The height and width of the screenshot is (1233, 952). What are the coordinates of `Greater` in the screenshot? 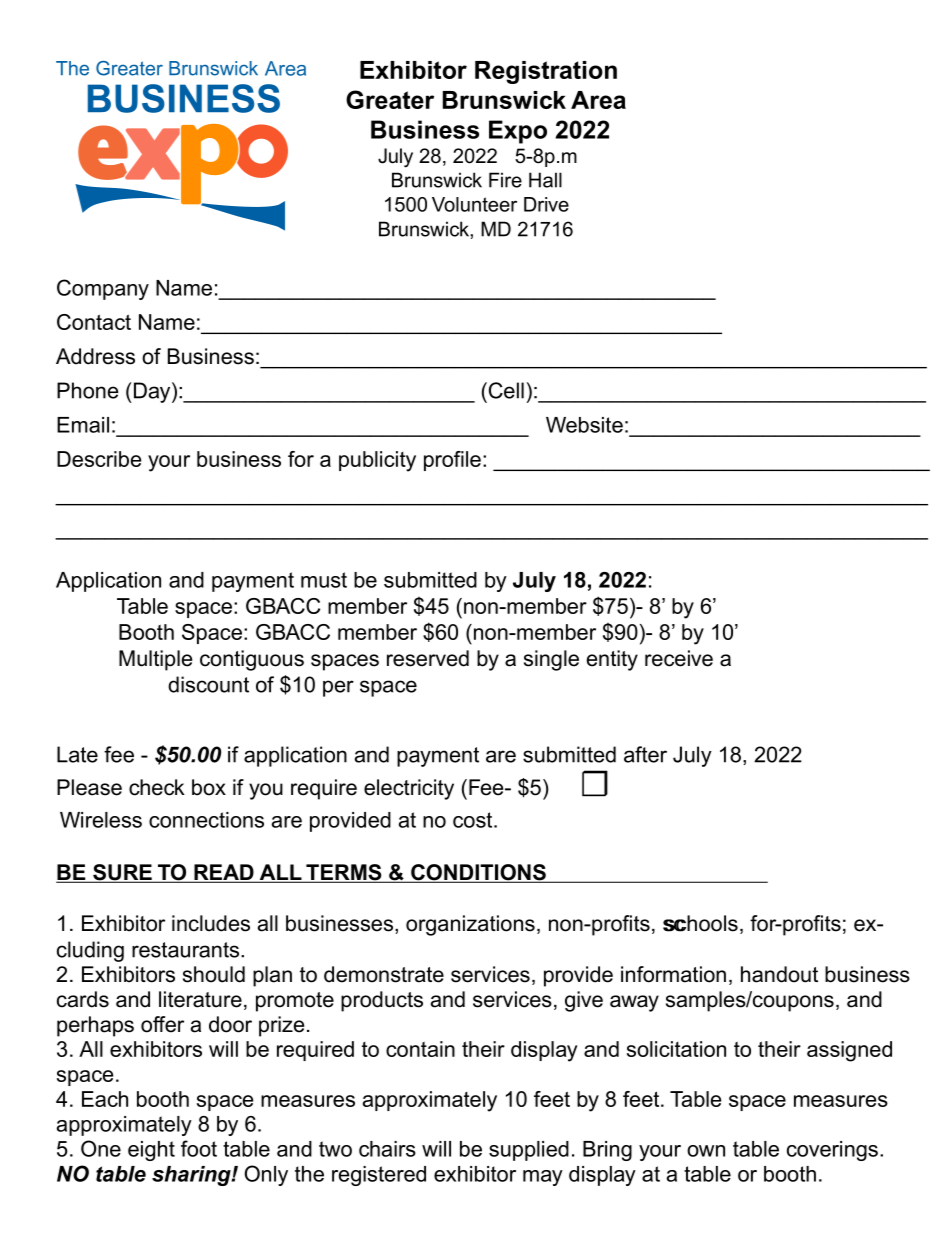 It's located at (390, 99).
